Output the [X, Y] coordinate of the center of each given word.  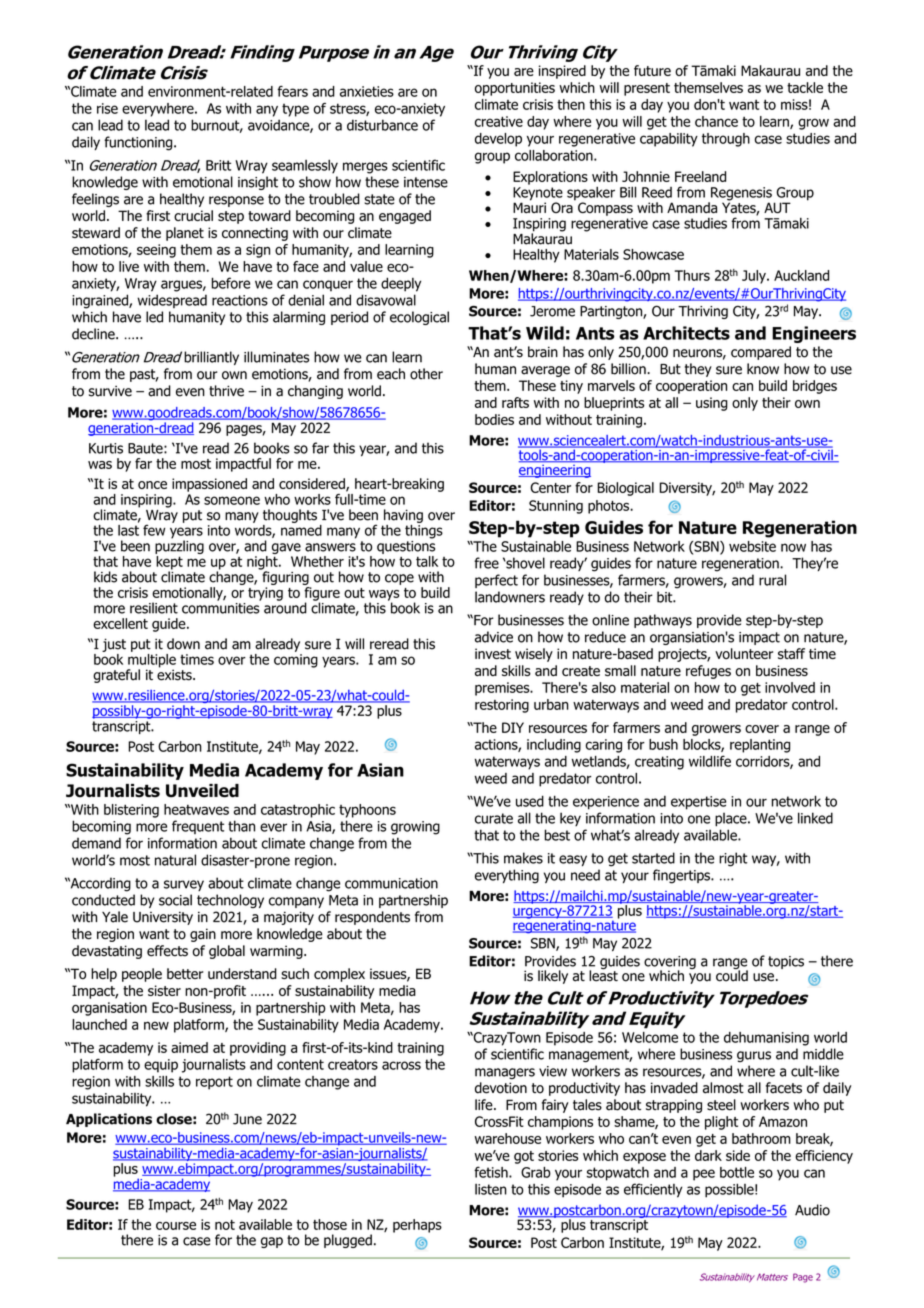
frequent [198, 827]
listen [491, 1189]
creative [499, 121]
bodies [494, 419]
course [176, 1226]
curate [494, 818]
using [712, 404]
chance [716, 121]
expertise [698, 803]
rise [107, 108]
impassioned [209, 485]
